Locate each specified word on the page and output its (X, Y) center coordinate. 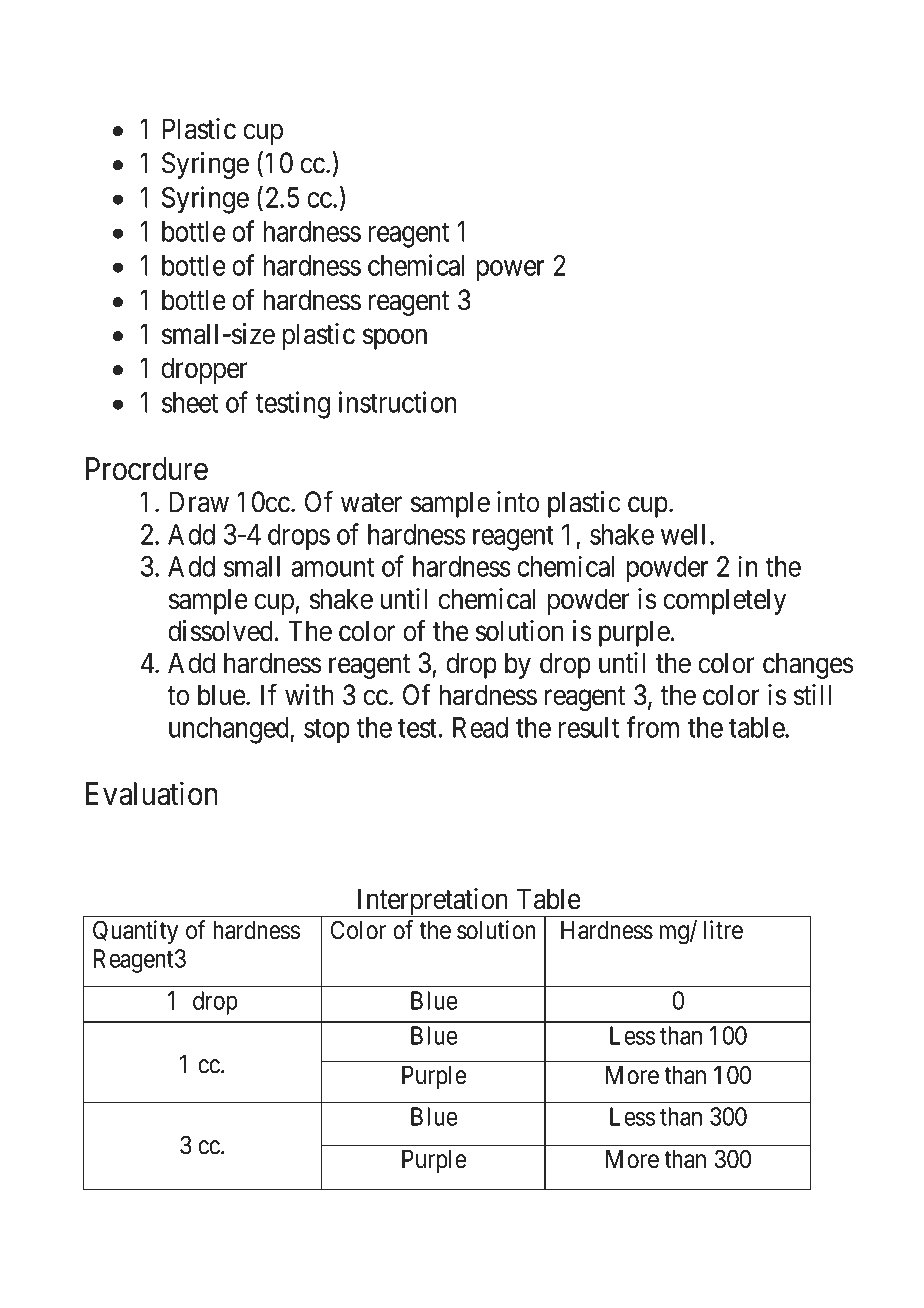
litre (723, 930)
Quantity (135, 932)
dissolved (222, 631)
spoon (395, 339)
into (518, 502)
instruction (398, 402)
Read (480, 727)
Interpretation (432, 902)
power (511, 271)
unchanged (230, 730)
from (652, 727)
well (683, 534)
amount (332, 567)
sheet (190, 402)
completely (724, 601)
